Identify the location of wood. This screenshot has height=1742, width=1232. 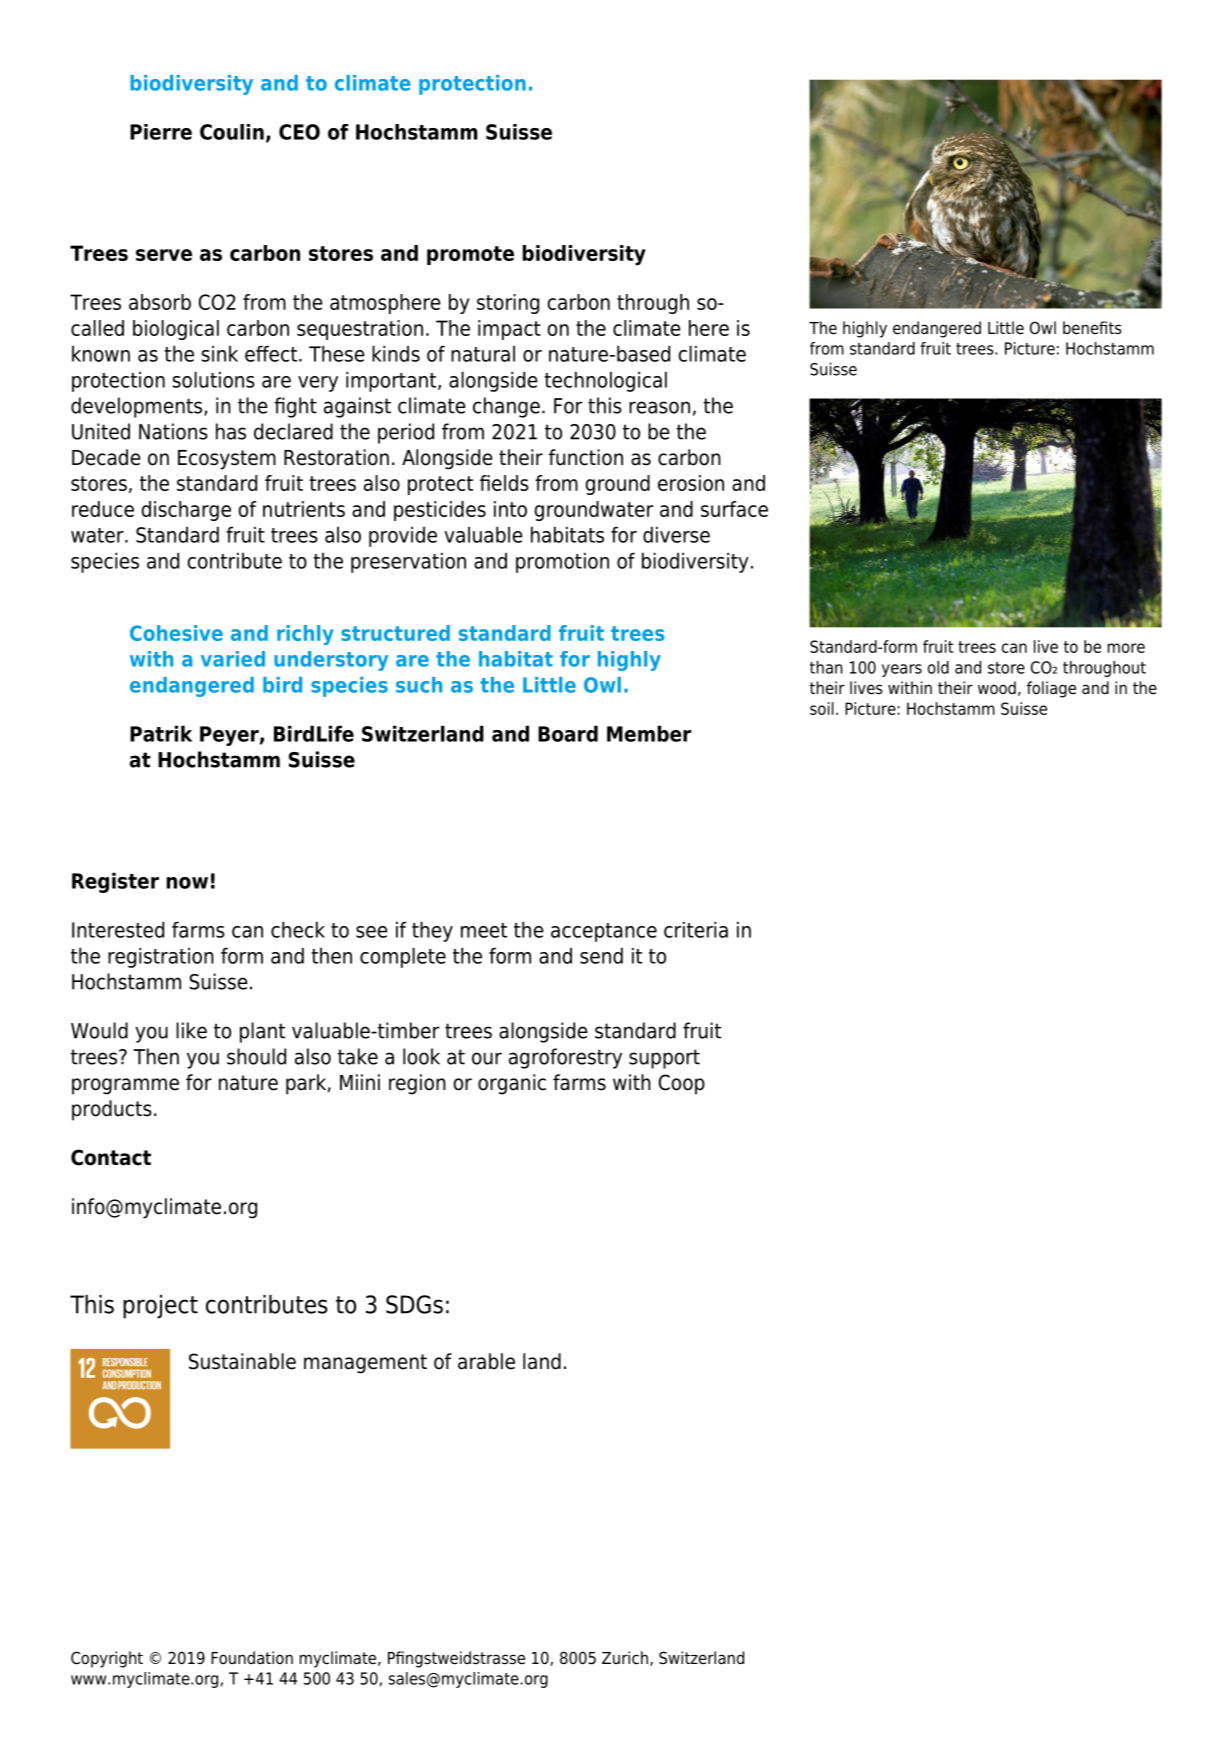
(997, 688).
